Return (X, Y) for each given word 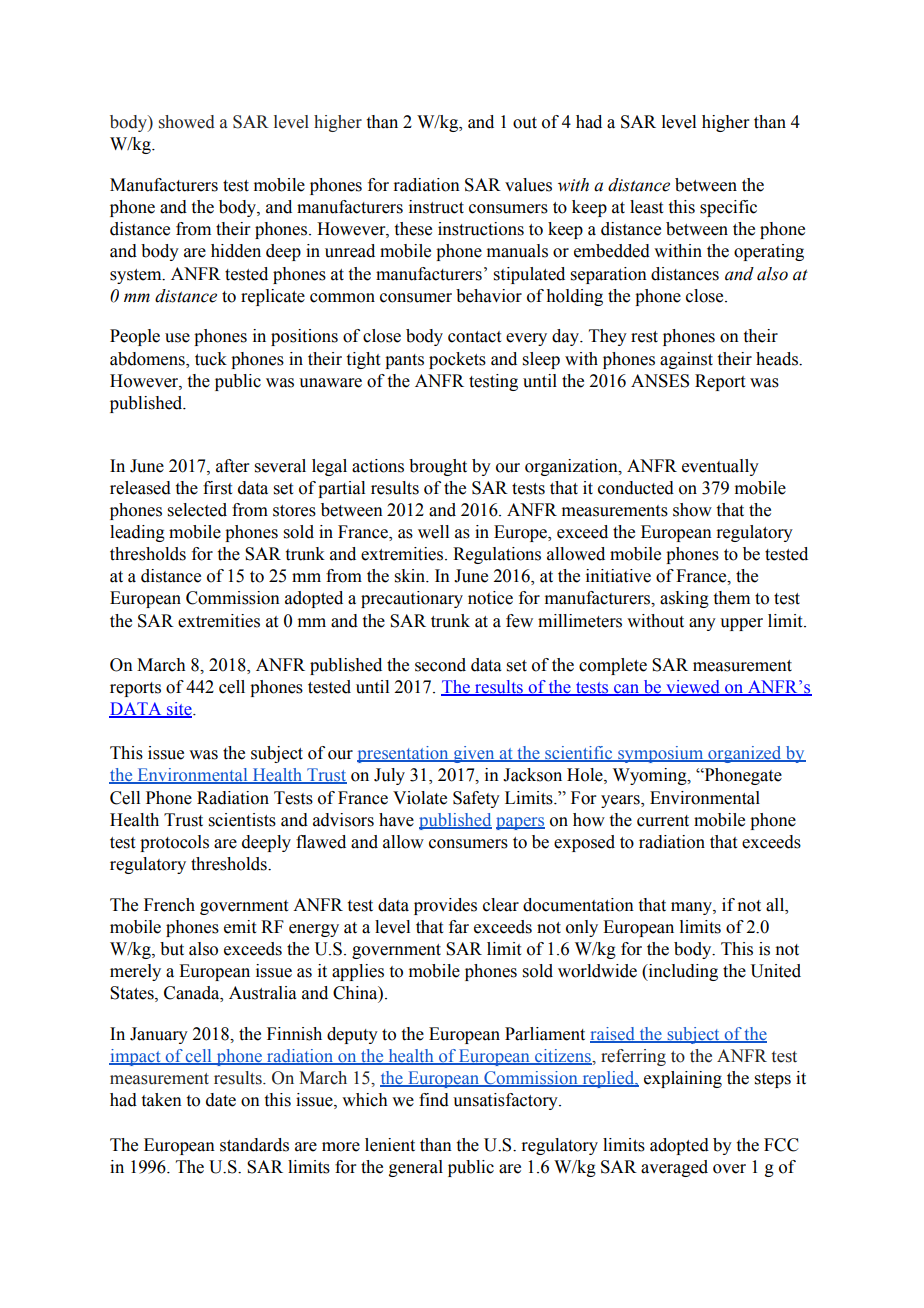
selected (197, 510)
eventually (720, 467)
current (663, 821)
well (433, 532)
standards (254, 1145)
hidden (236, 251)
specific (728, 208)
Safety (476, 799)
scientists (242, 820)
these (413, 229)
